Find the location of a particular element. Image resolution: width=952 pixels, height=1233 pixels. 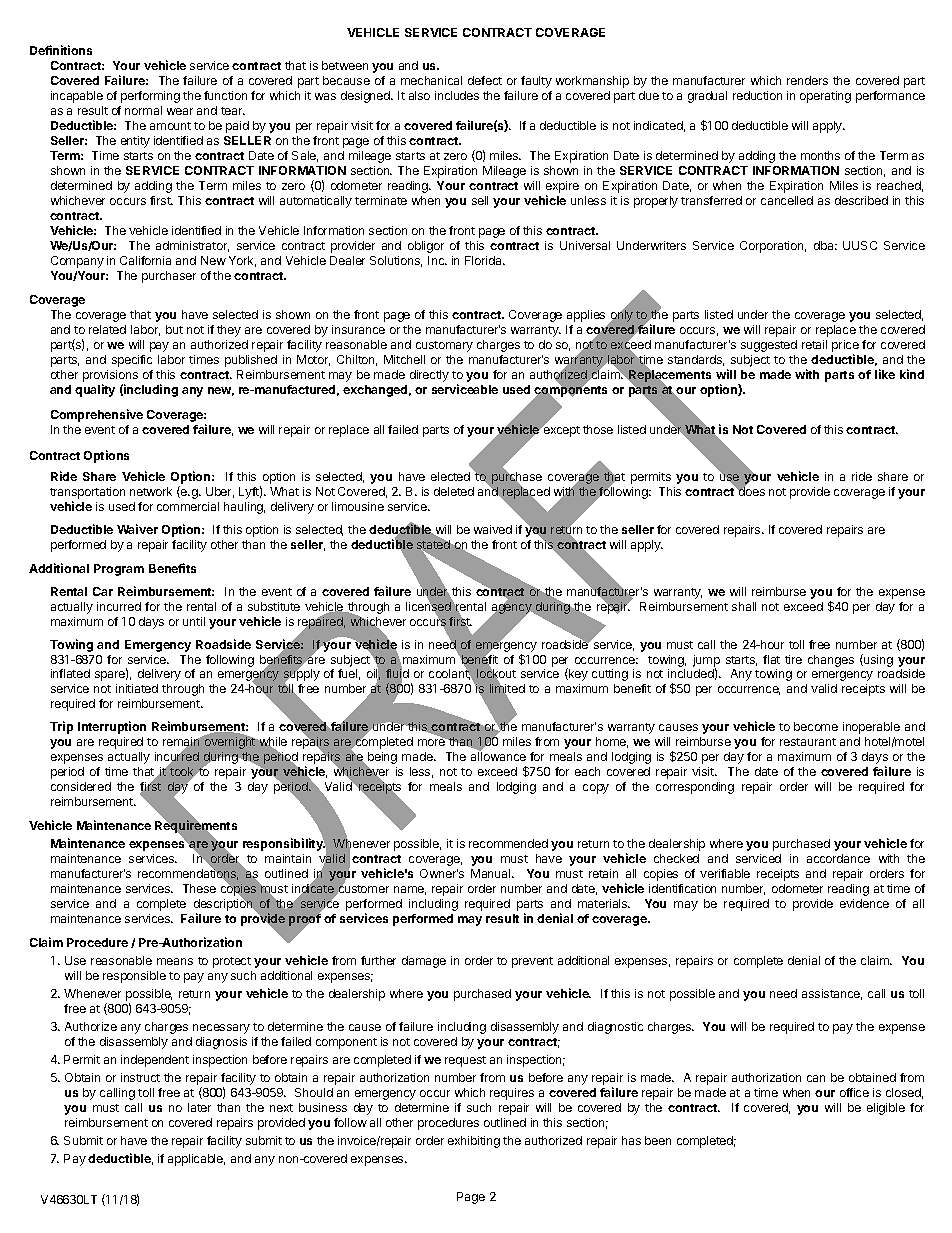

renders is located at coordinates (807, 80).
